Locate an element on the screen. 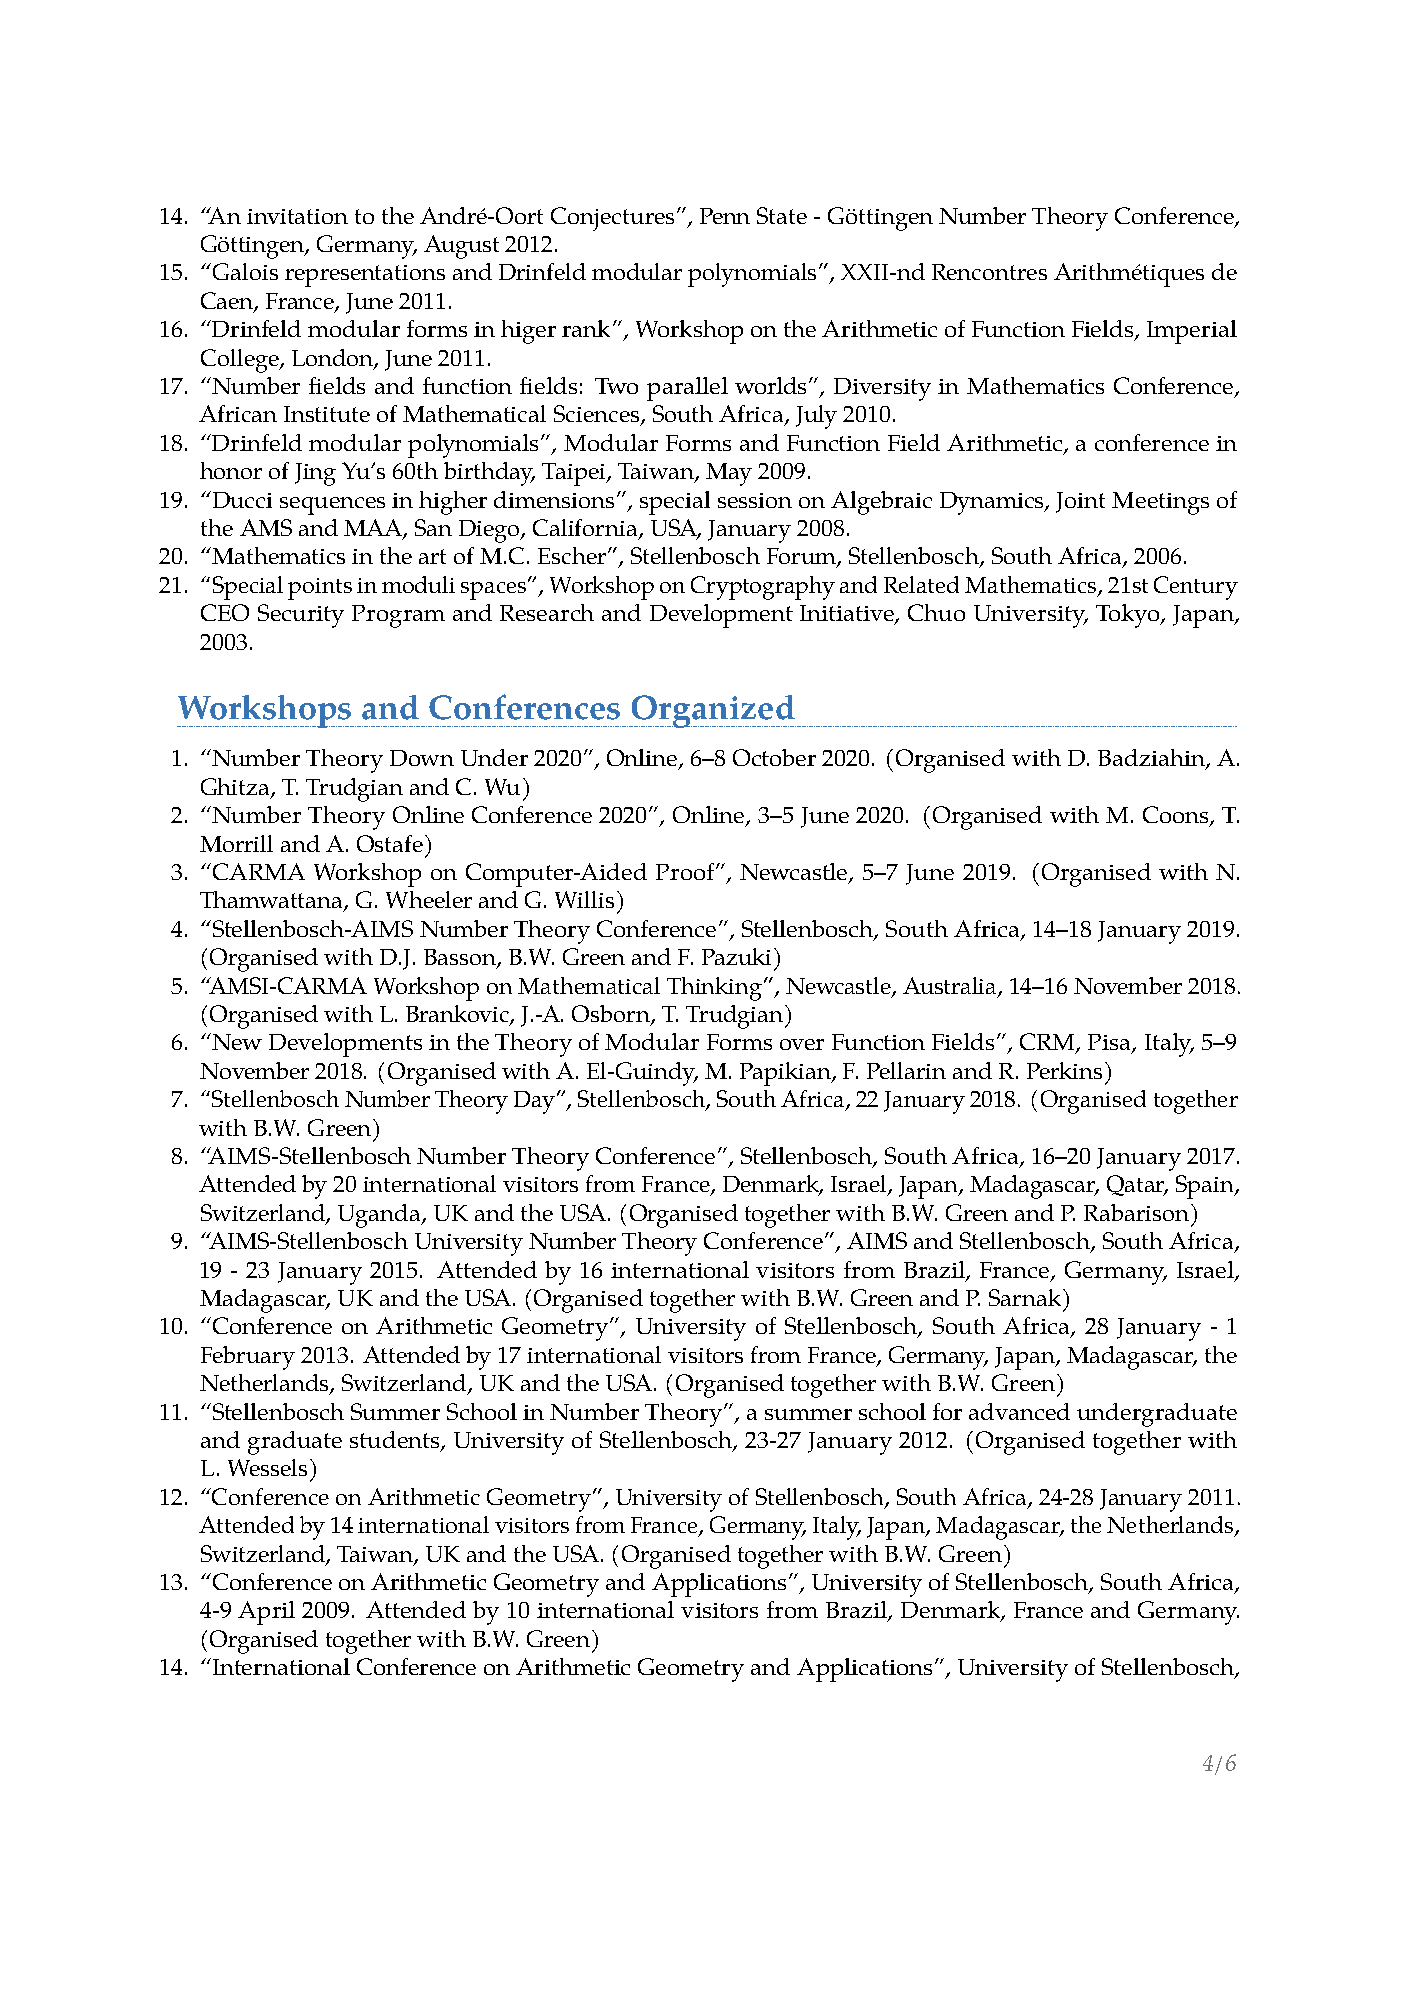  Uganda is located at coordinates (380, 1216).
